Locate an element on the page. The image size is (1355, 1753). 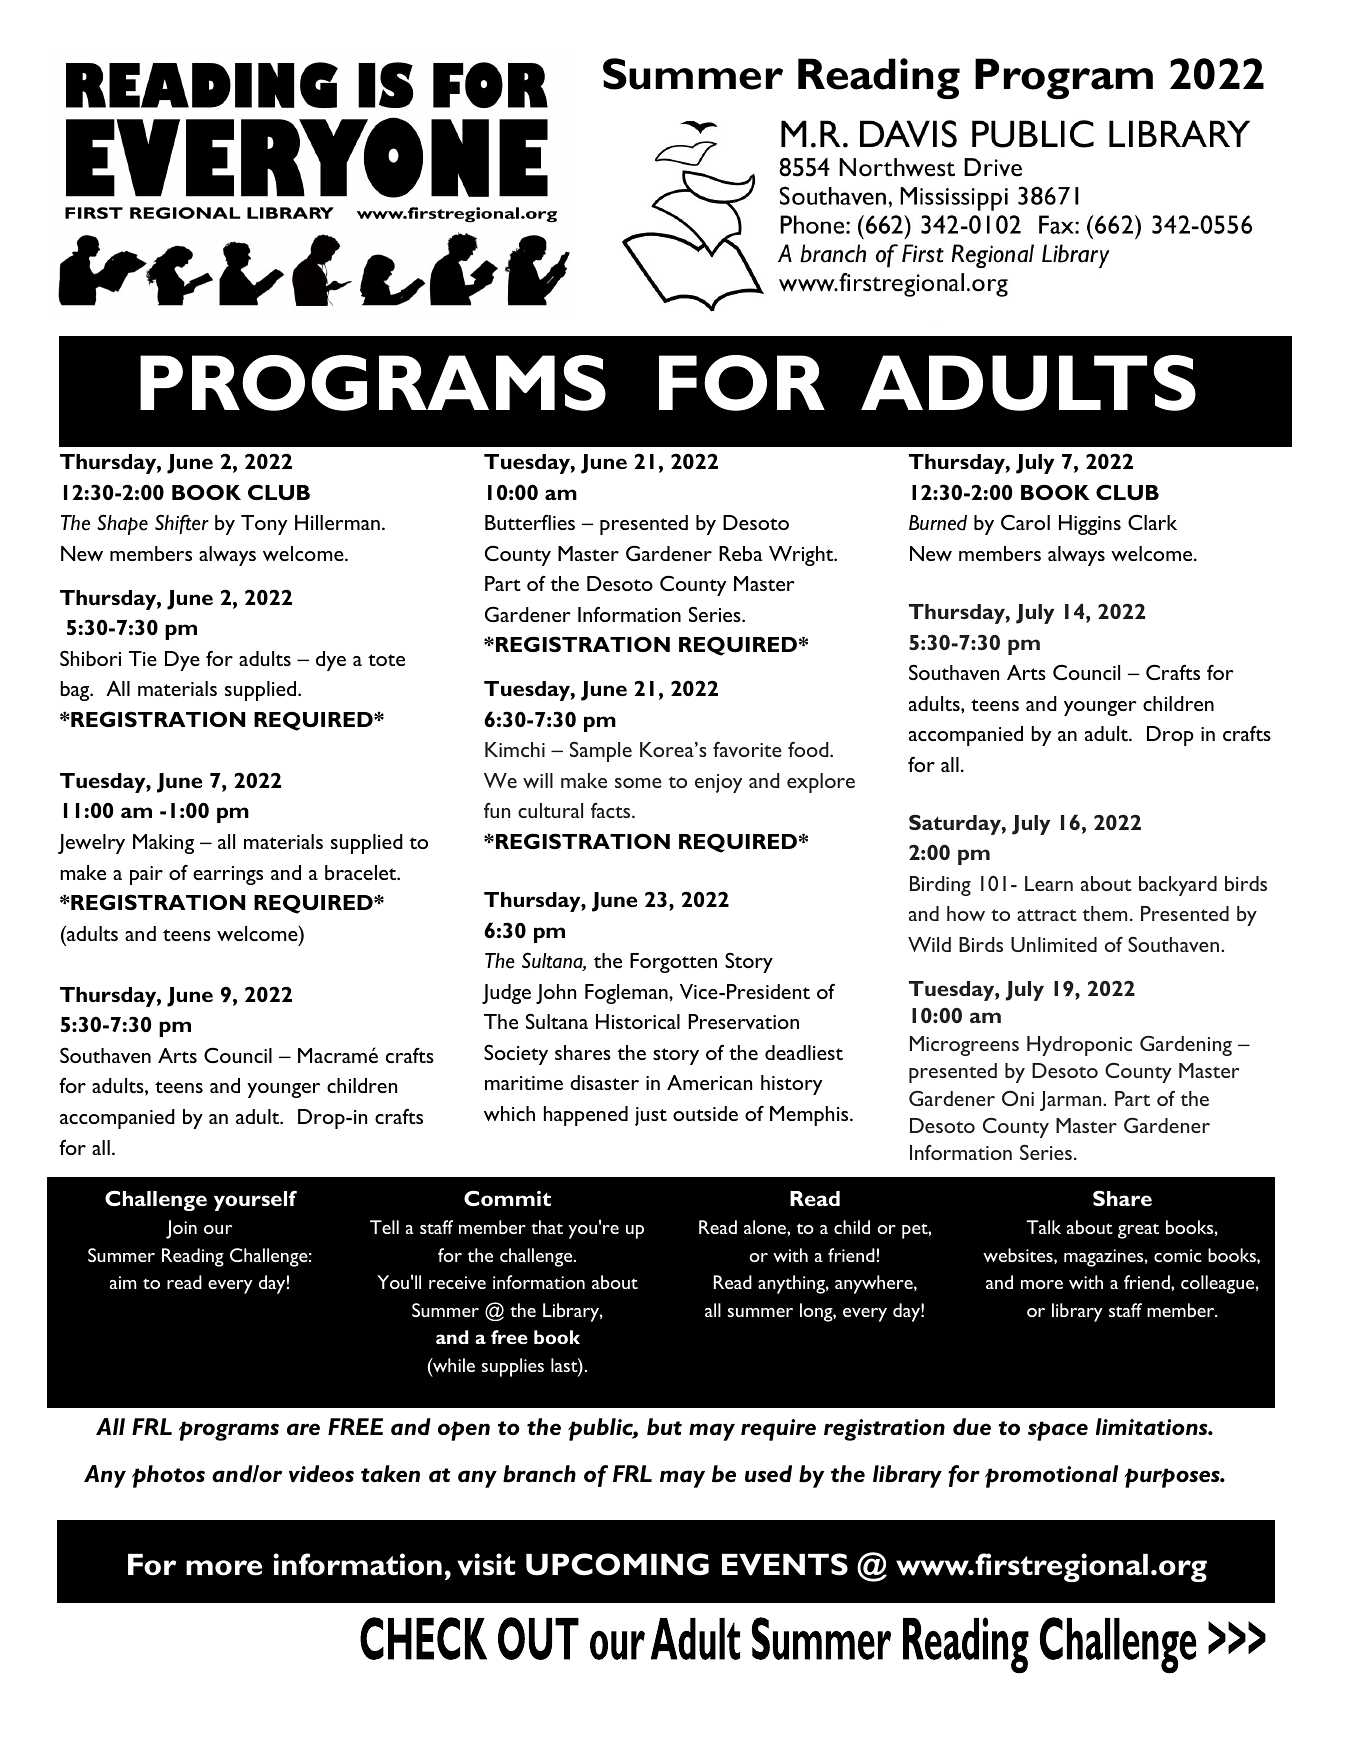
Historical is located at coordinates (638, 1021).
